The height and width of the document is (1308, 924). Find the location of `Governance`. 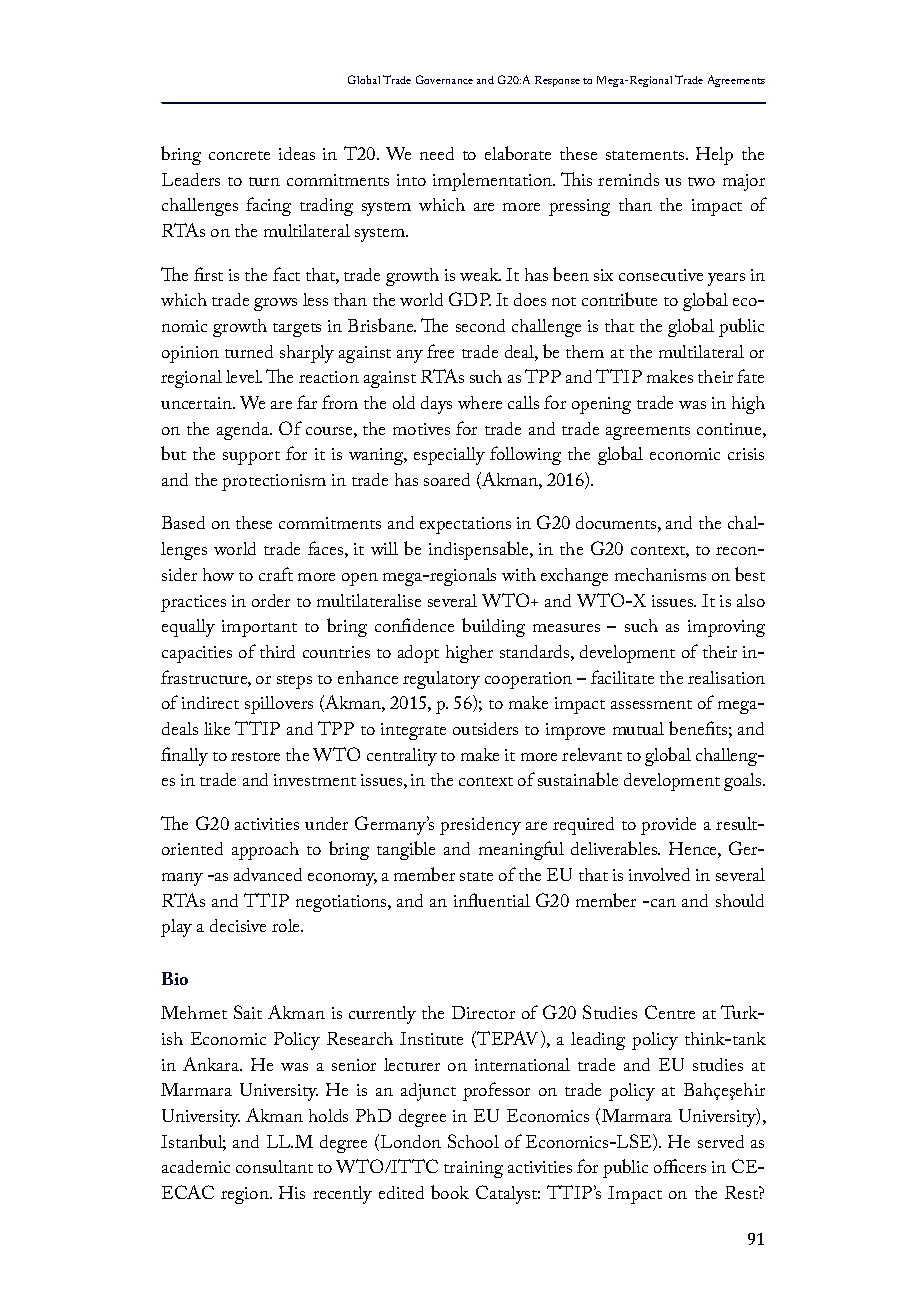

Governance is located at coordinates (444, 79).
